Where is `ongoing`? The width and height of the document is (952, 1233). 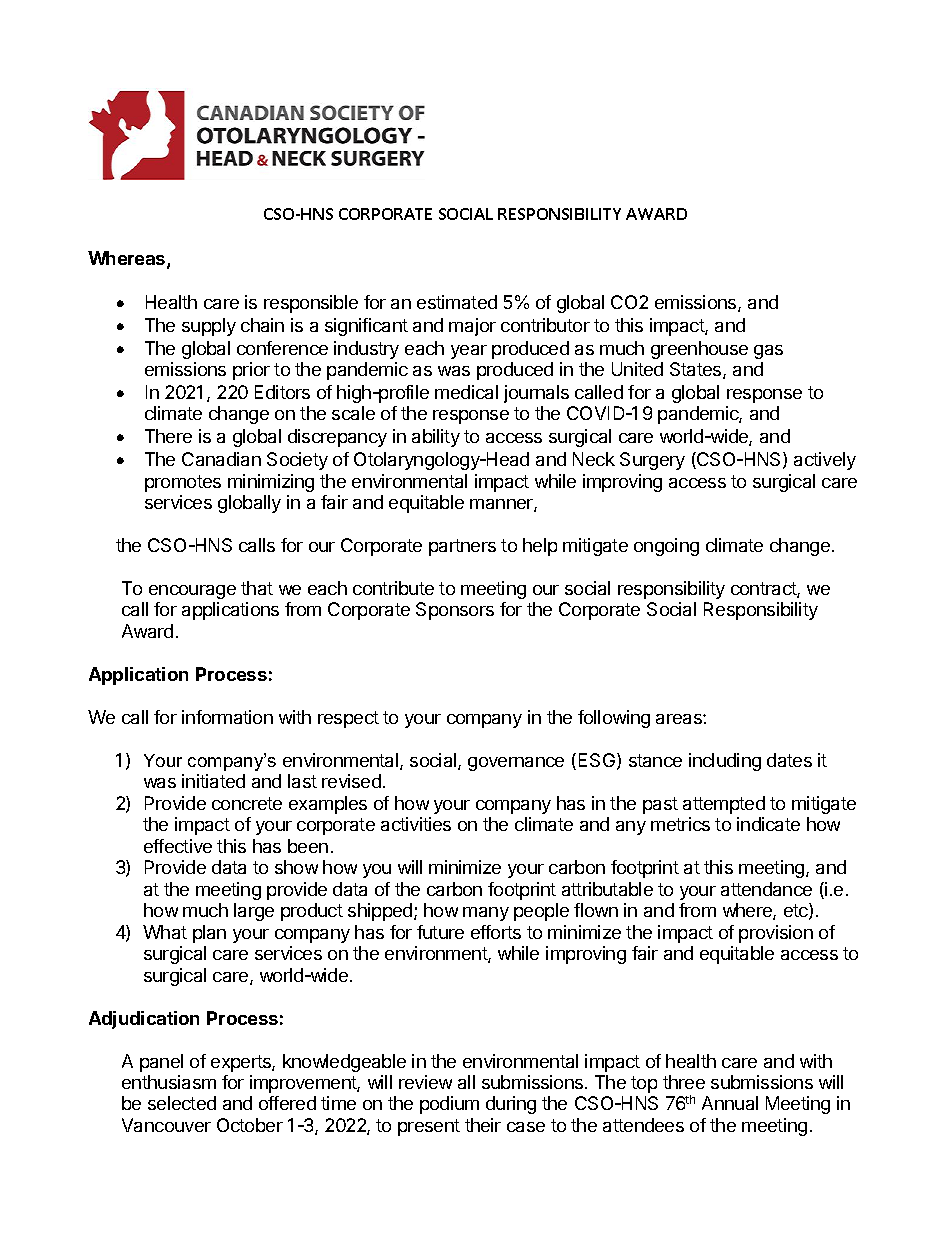 ongoing is located at coordinates (666, 547).
